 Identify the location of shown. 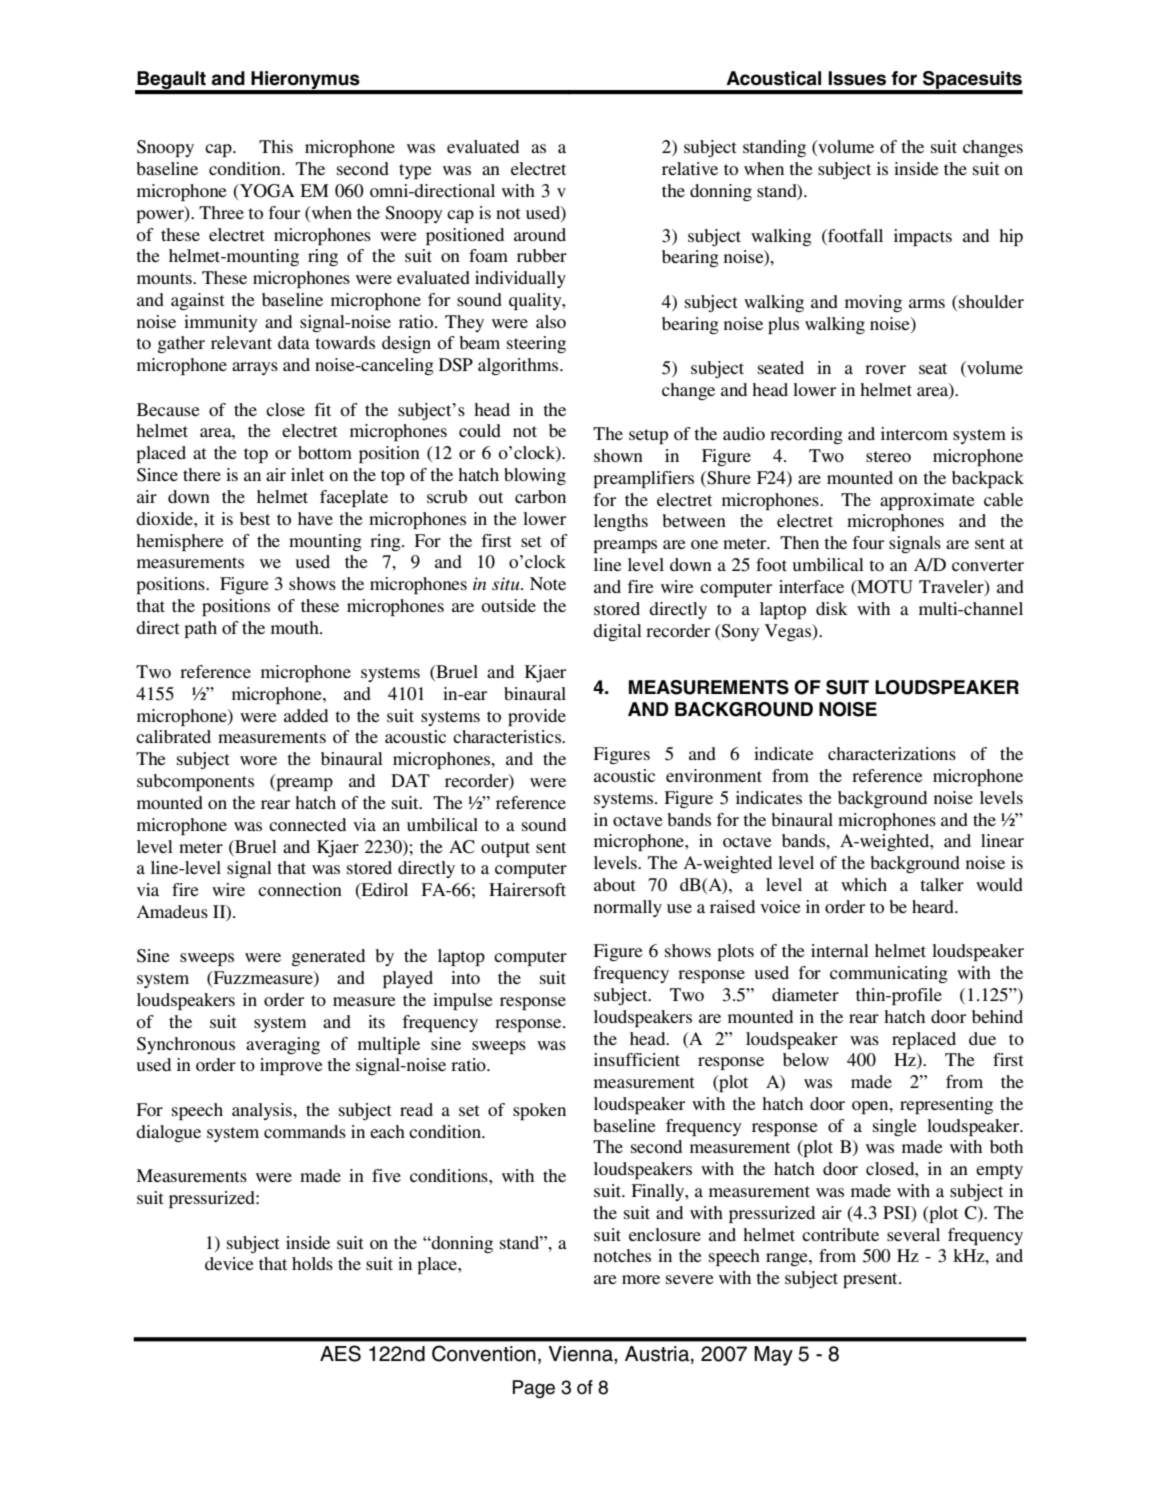
(618, 455).
